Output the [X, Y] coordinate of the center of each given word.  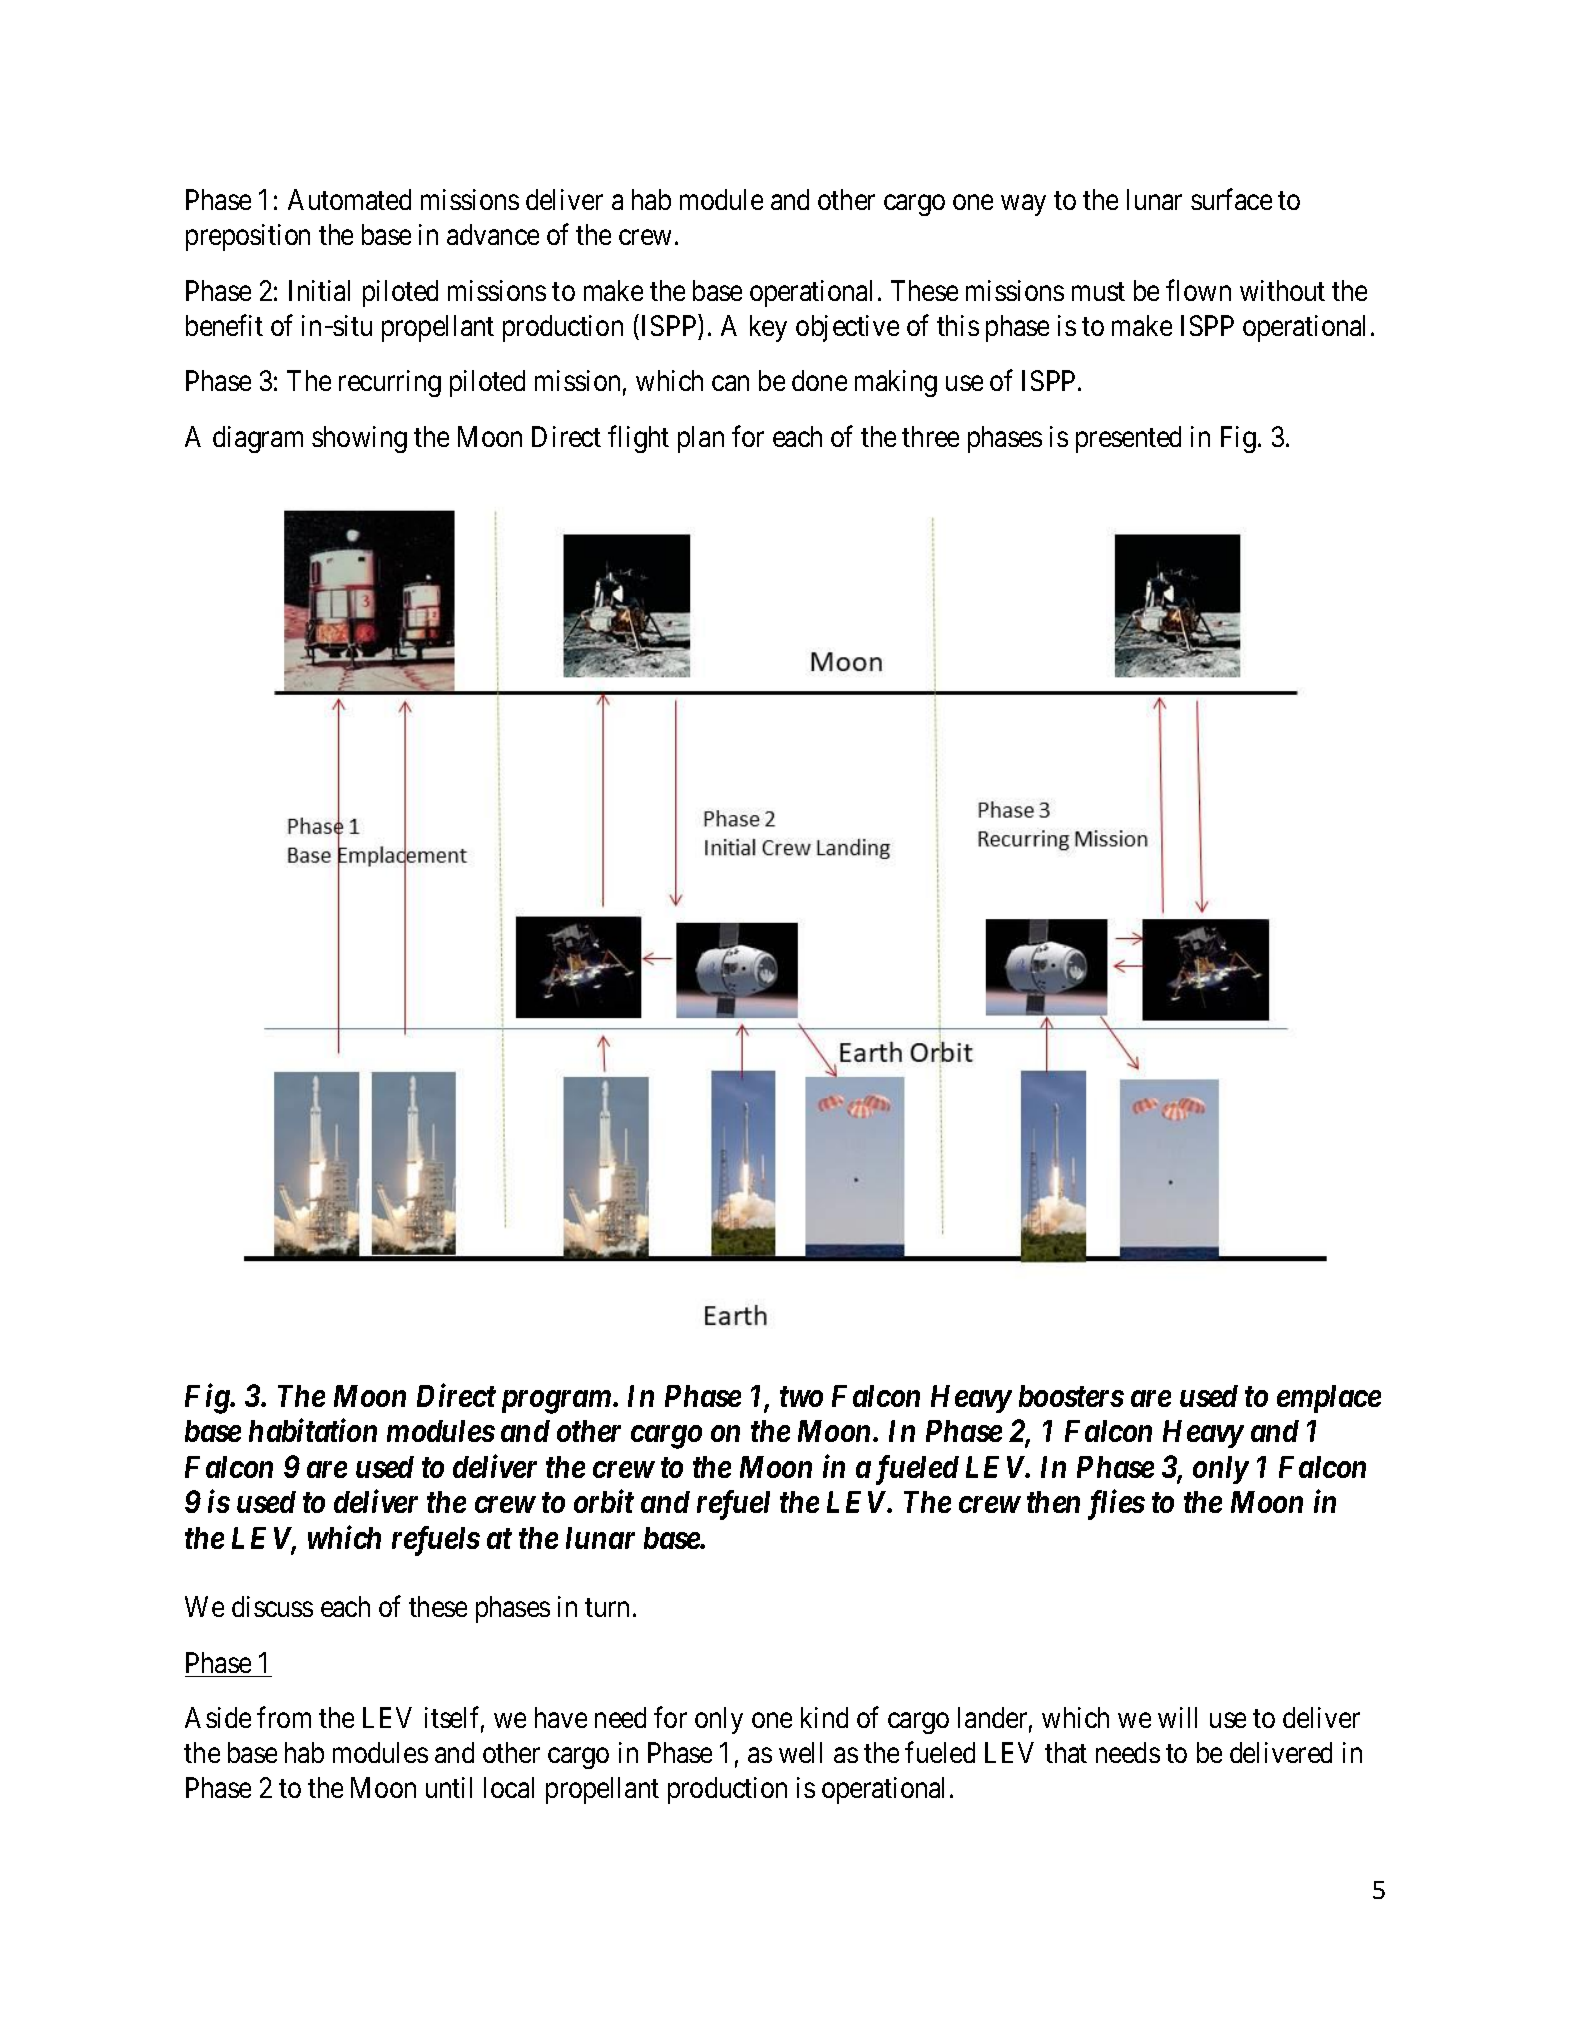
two [801, 1397]
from [284, 1717]
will [1177, 1717]
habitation [313, 1430]
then [1053, 1502]
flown [1198, 290]
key [768, 328]
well [800, 1752]
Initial [319, 290]
